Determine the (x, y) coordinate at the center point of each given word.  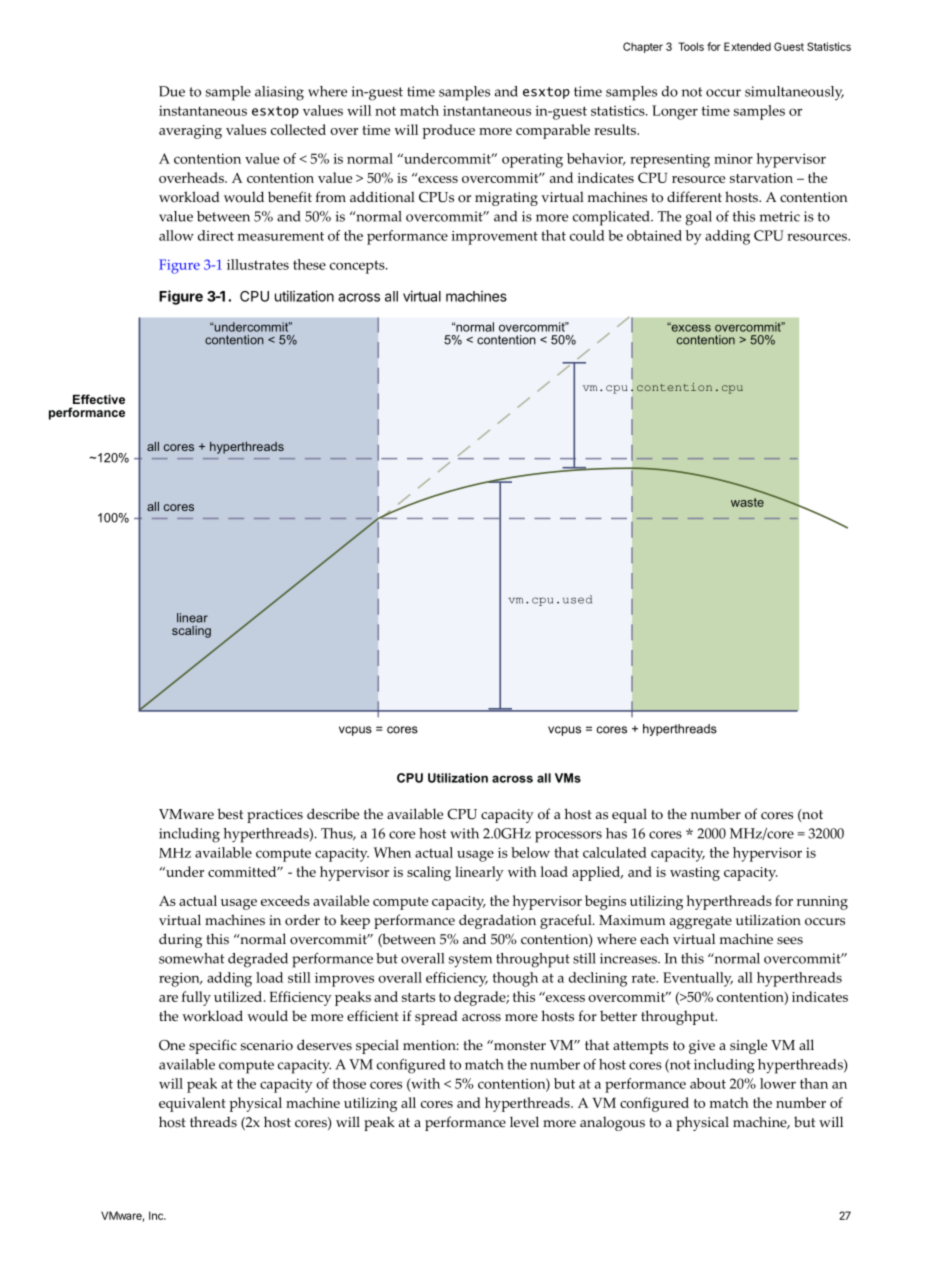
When (392, 852)
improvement (494, 238)
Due (172, 91)
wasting (695, 874)
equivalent (192, 1104)
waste (747, 502)
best (230, 814)
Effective (99, 399)
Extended (747, 46)
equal (629, 815)
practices (275, 816)
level (524, 1121)
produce (448, 131)
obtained (654, 235)
